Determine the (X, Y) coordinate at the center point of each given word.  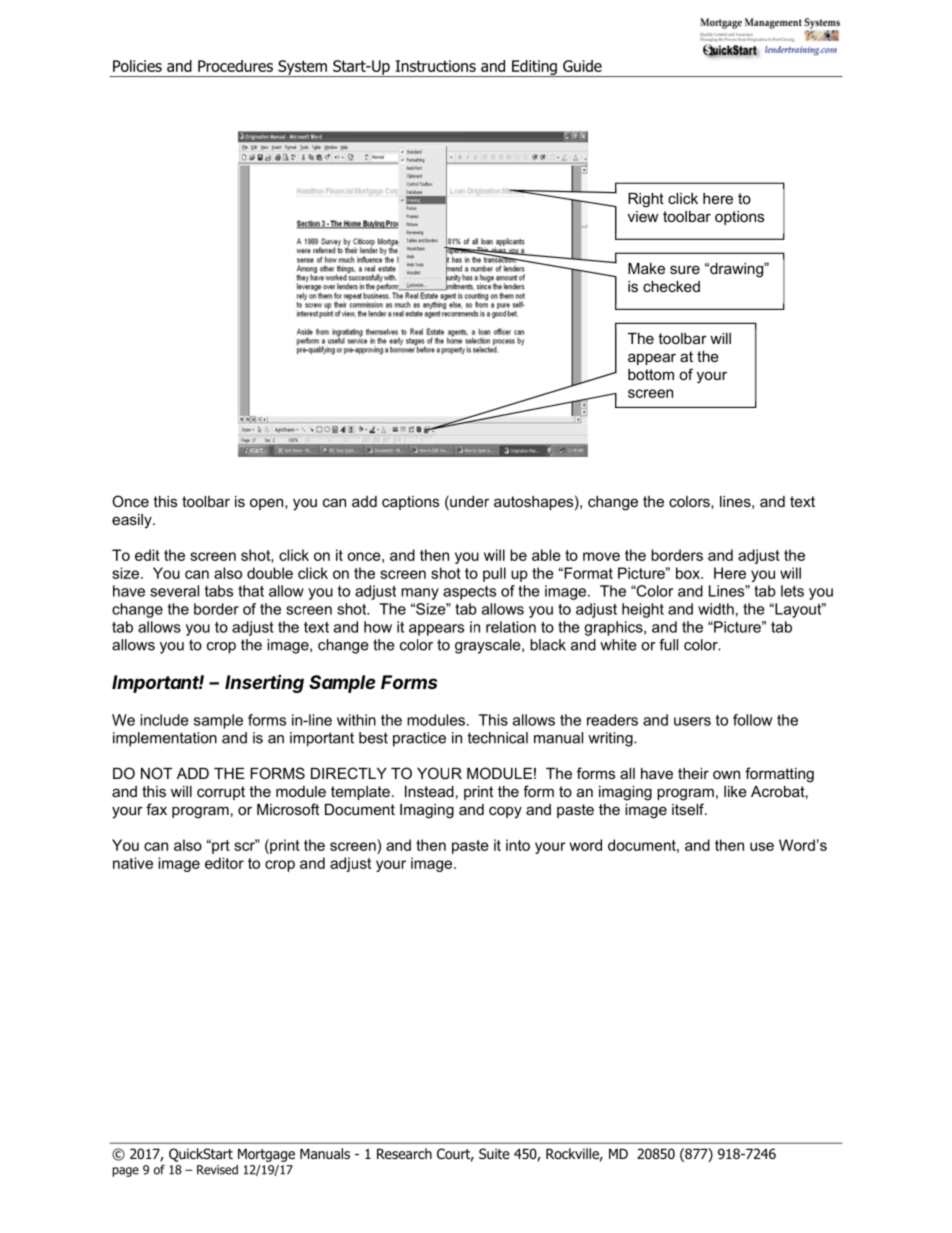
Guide (582, 66)
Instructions (435, 66)
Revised (217, 1170)
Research (404, 1154)
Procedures (235, 66)
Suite (494, 1153)
